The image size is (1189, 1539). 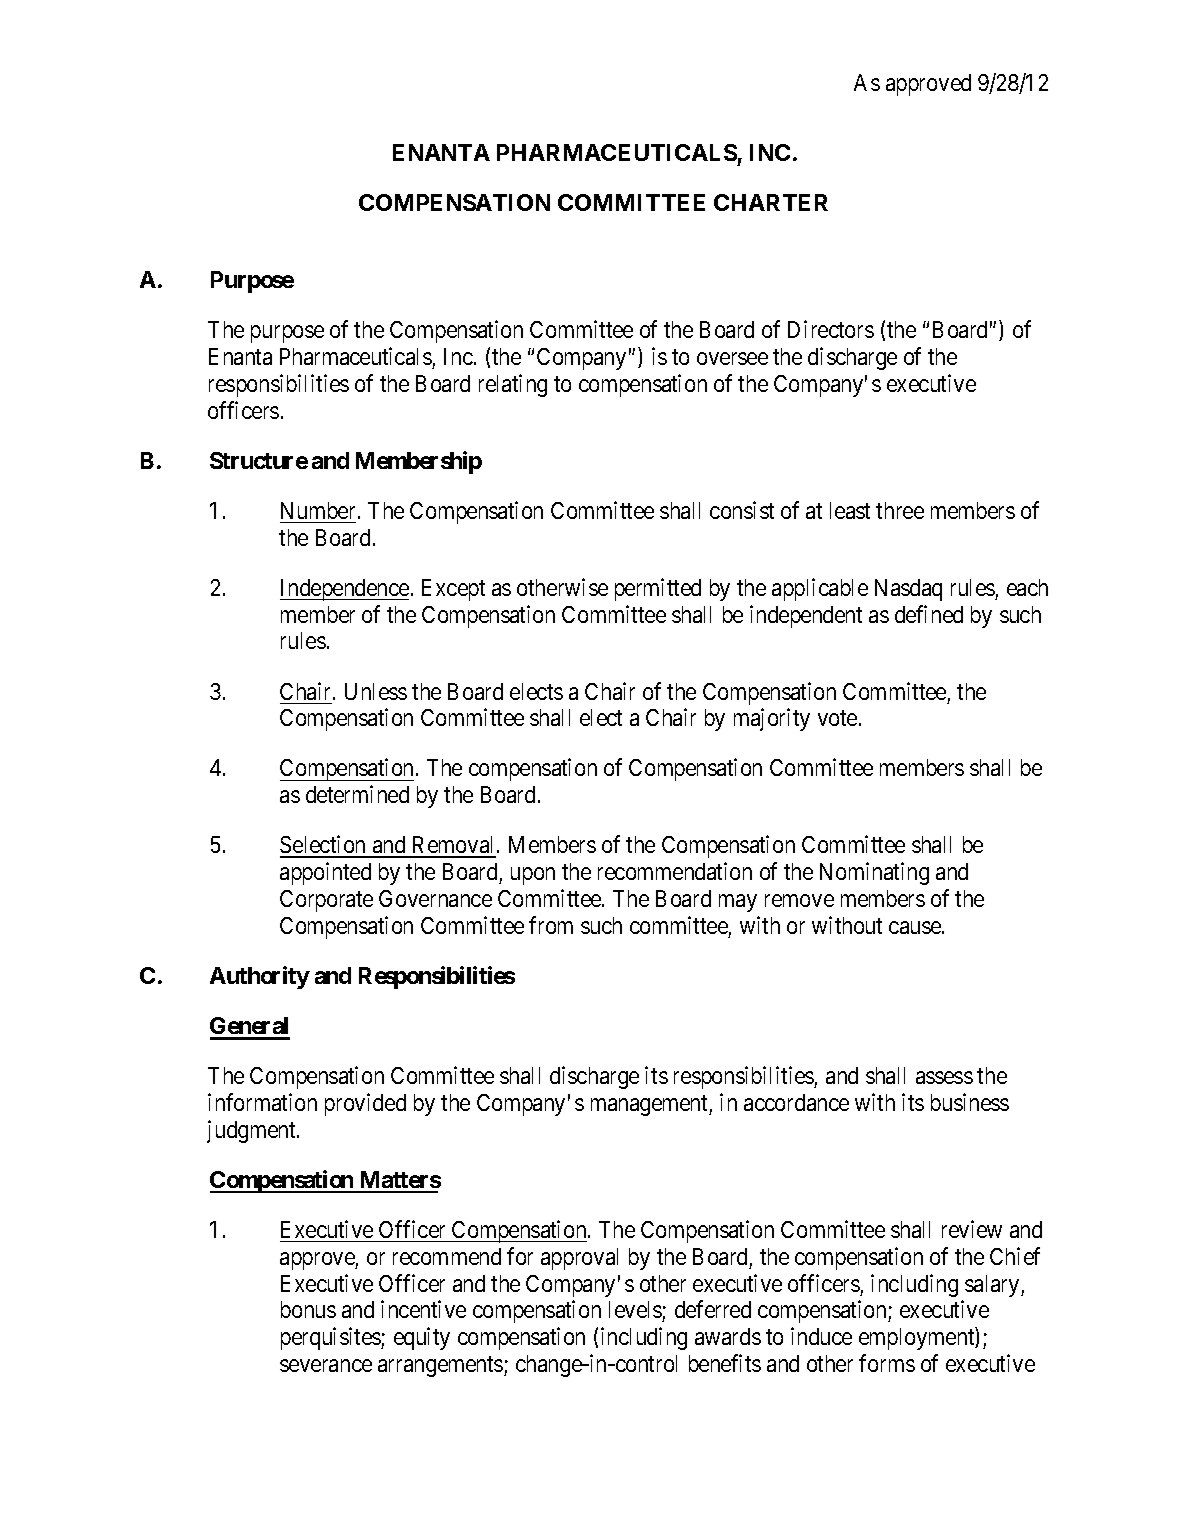 I want to click on perquisites, so click(x=331, y=1338).
